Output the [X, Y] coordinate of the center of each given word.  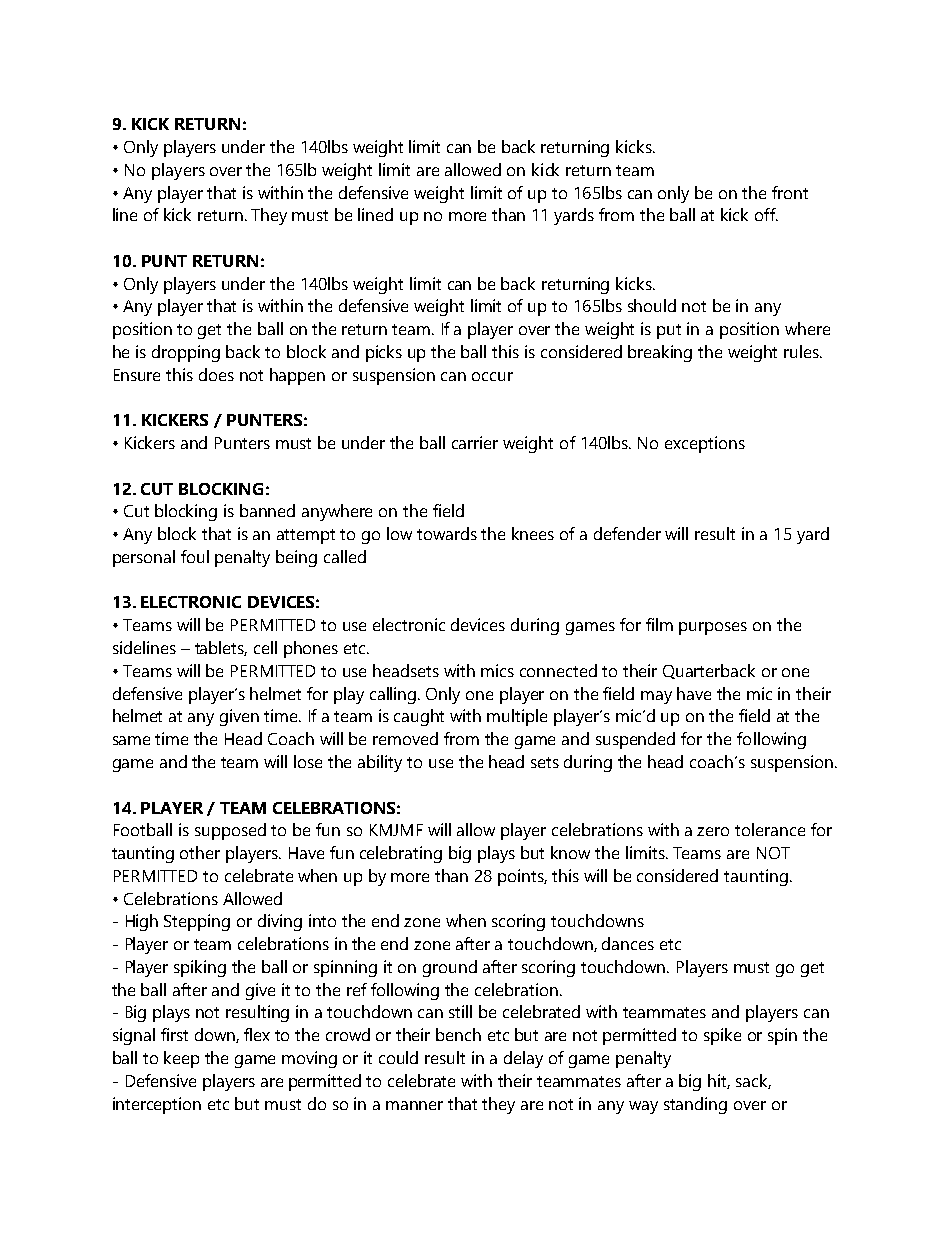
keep [181, 1059]
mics [497, 670]
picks [384, 353]
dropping [186, 353]
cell [265, 647]
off [766, 214]
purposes [713, 628]
